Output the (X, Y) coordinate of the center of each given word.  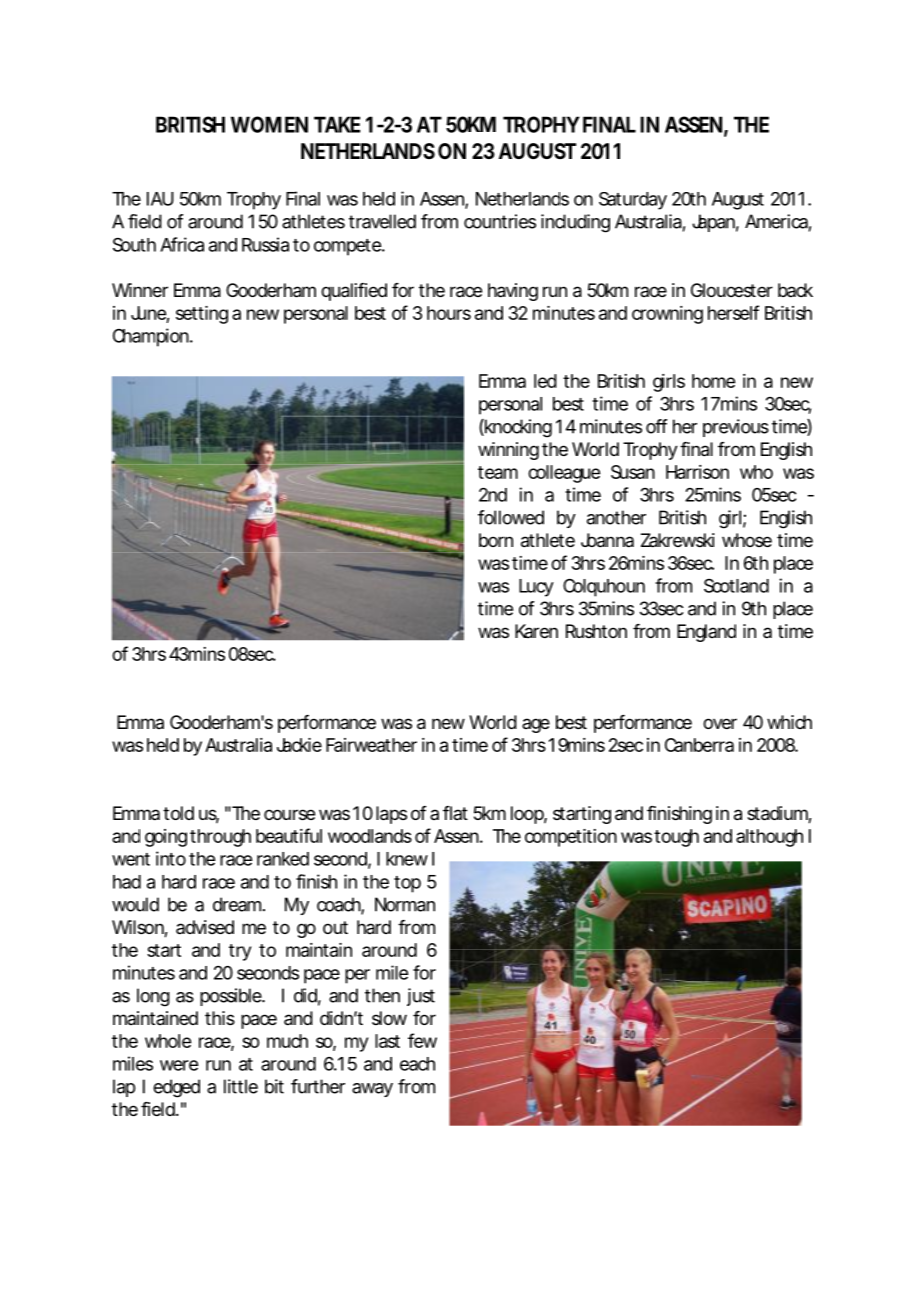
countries (500, 221)
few (422, 1040)
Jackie (299, 745)
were (179, 1065)
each (417, 1064)
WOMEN (269, 124)
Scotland (736, 586)
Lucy (536, 588)
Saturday (633, 201)
